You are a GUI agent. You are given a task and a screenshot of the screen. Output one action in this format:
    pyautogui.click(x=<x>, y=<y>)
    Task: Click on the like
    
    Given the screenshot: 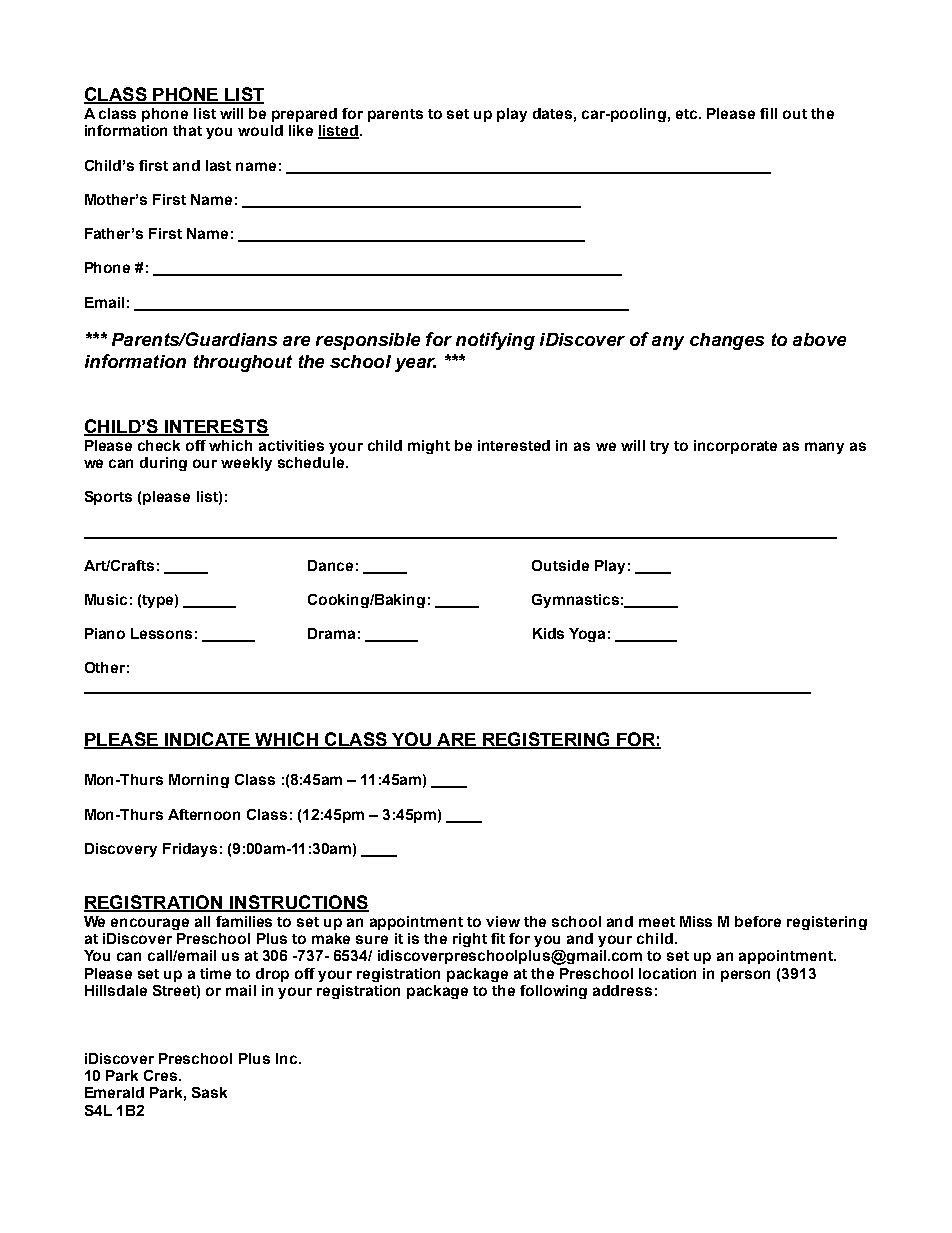 What is the action you would take?
    pyautogui.click(x=301, y=130)
